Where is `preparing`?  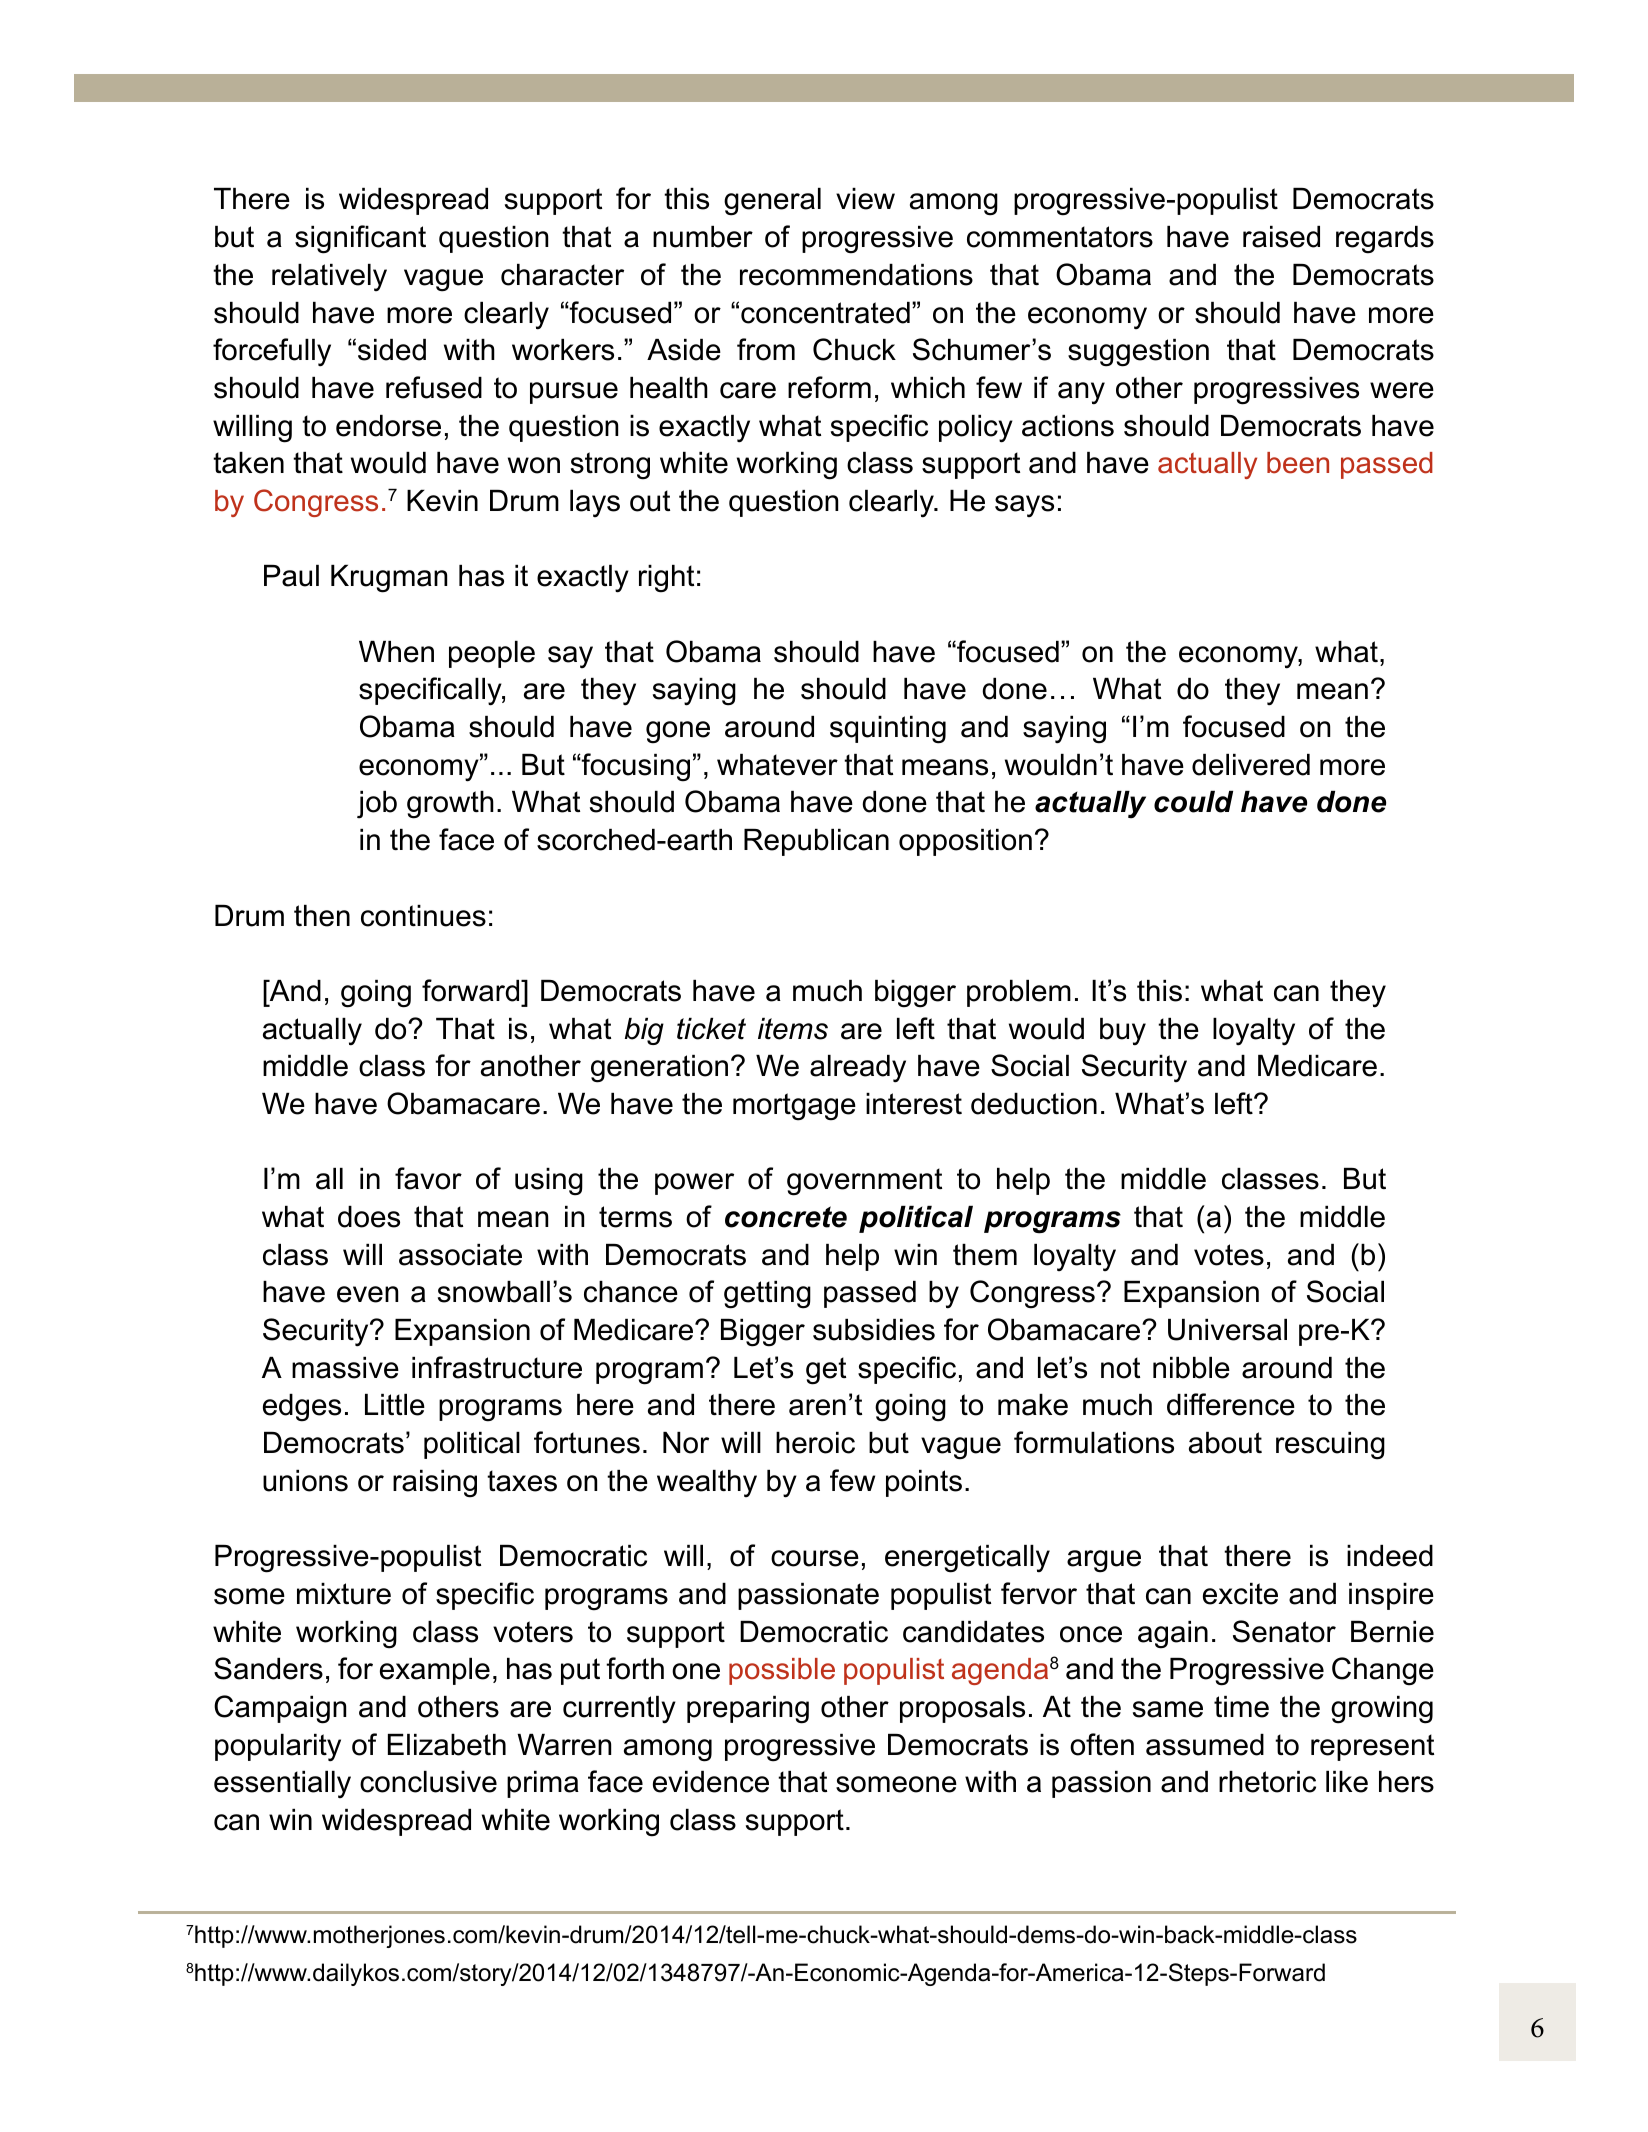 preparing is located at coordinates (748, 1710).
